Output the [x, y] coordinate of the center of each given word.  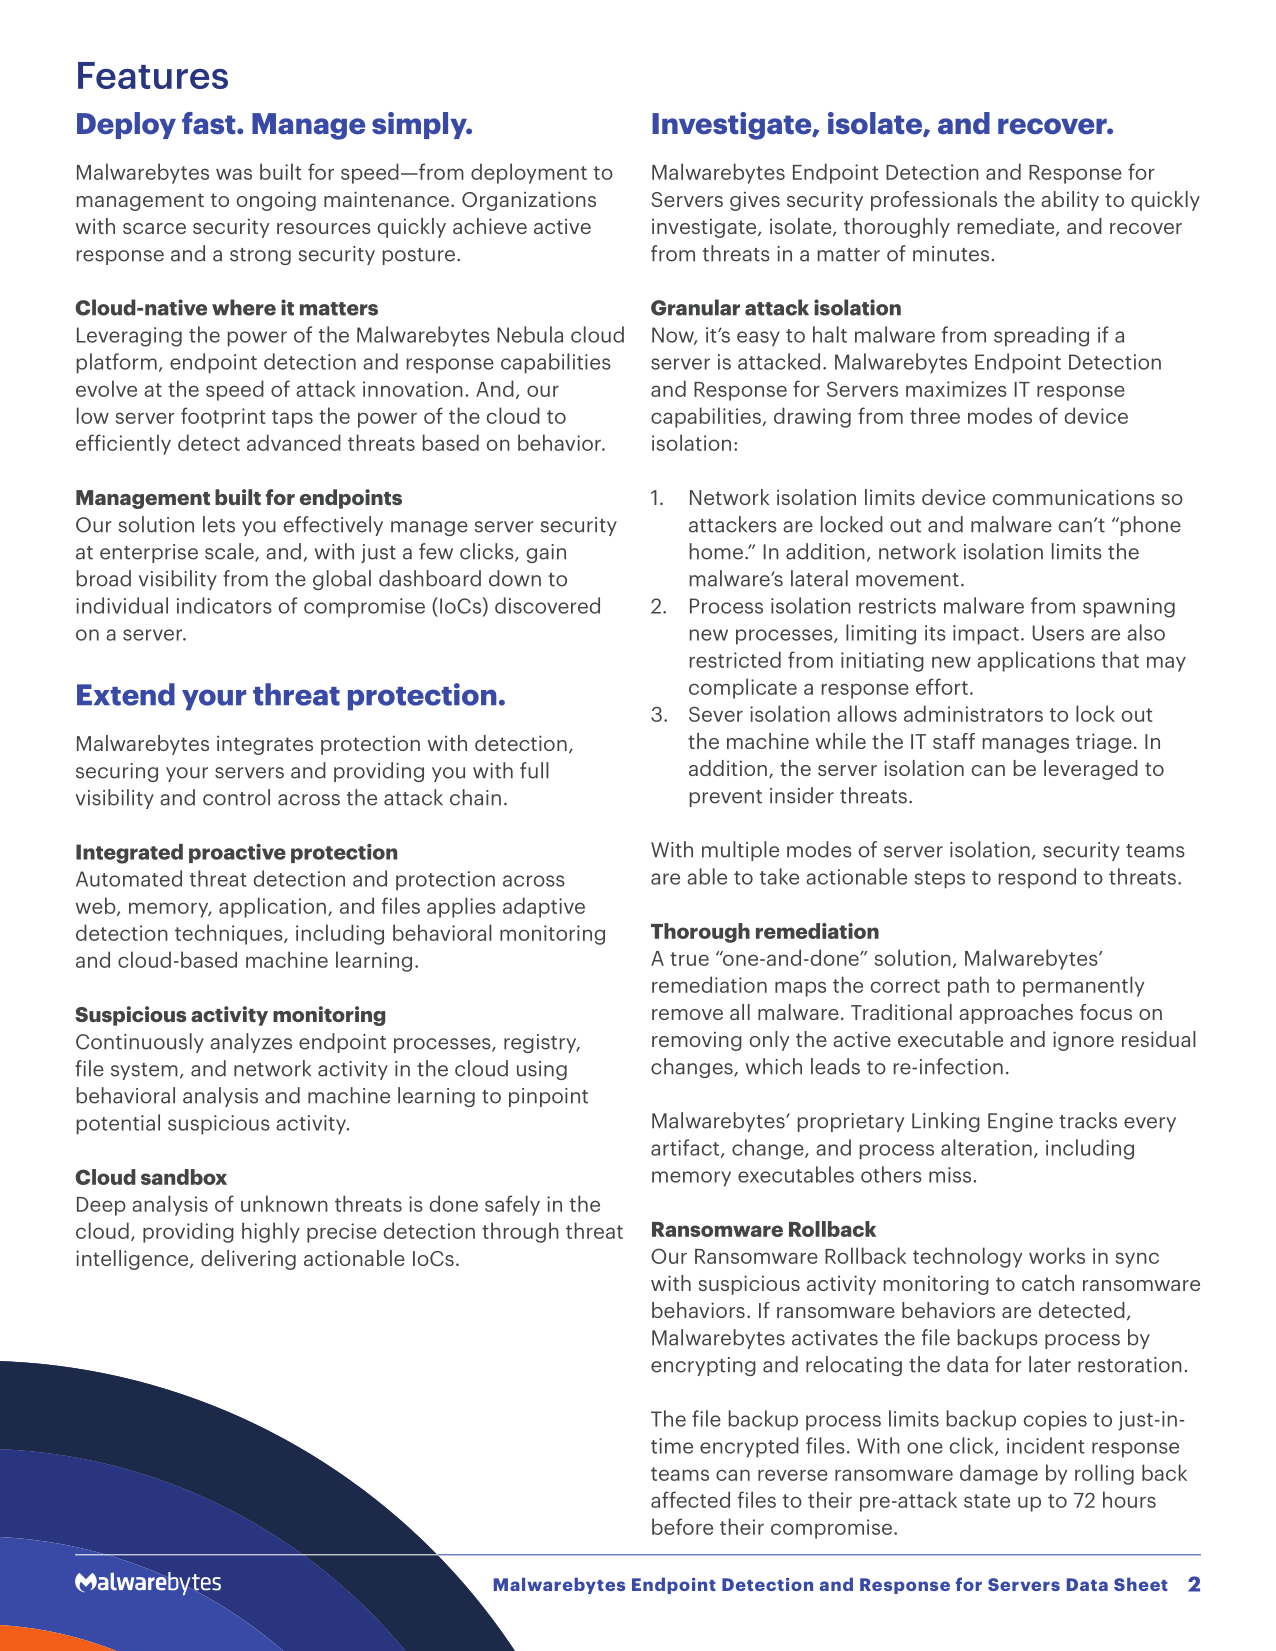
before [682, 1526]
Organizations [529, 201]
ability [1070, 201]
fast [210, 123]
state [987, 1501]
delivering [248, 1260]
